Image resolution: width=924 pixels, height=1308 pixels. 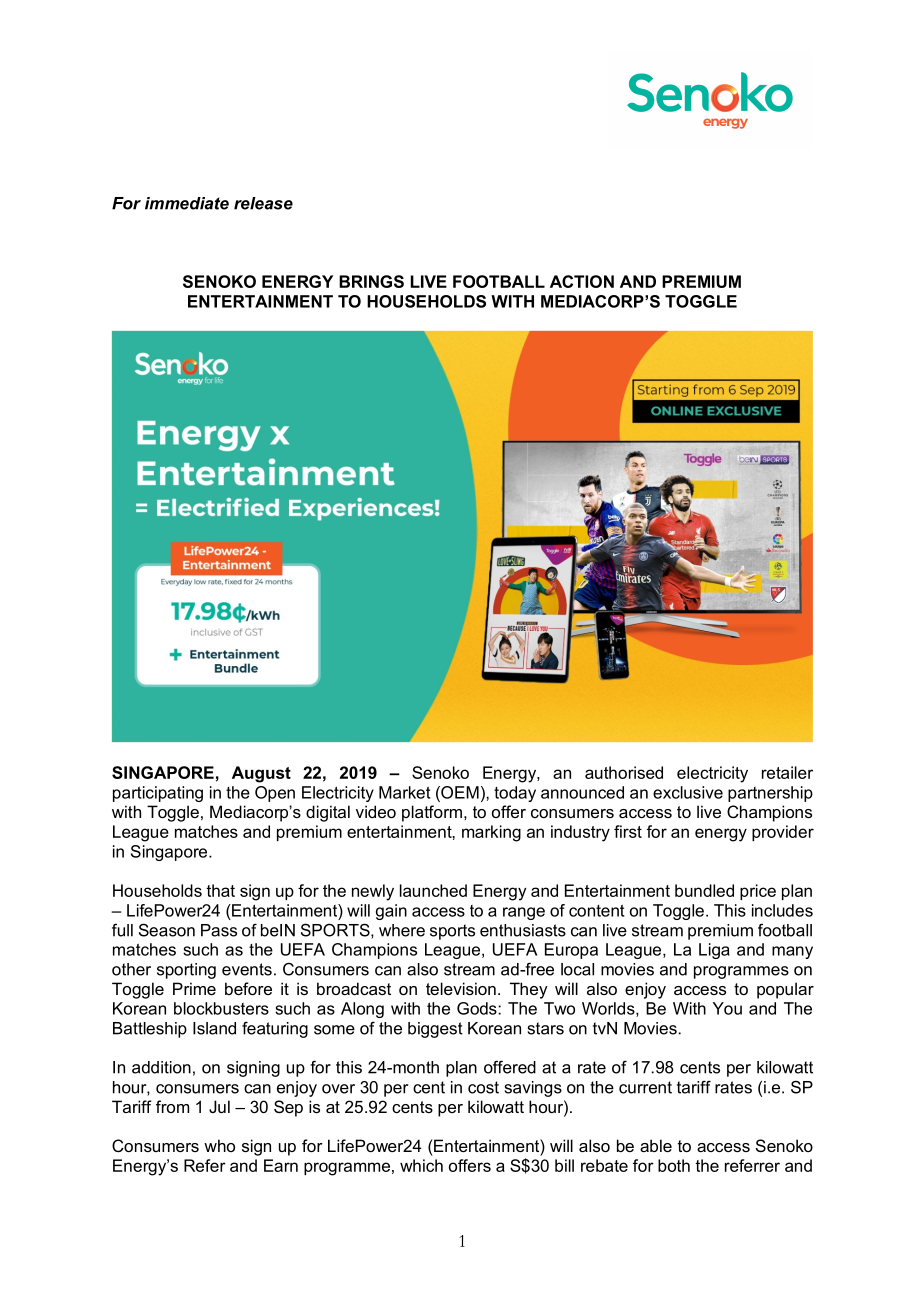 I want to click on marking, so click(x=491, y=833).
